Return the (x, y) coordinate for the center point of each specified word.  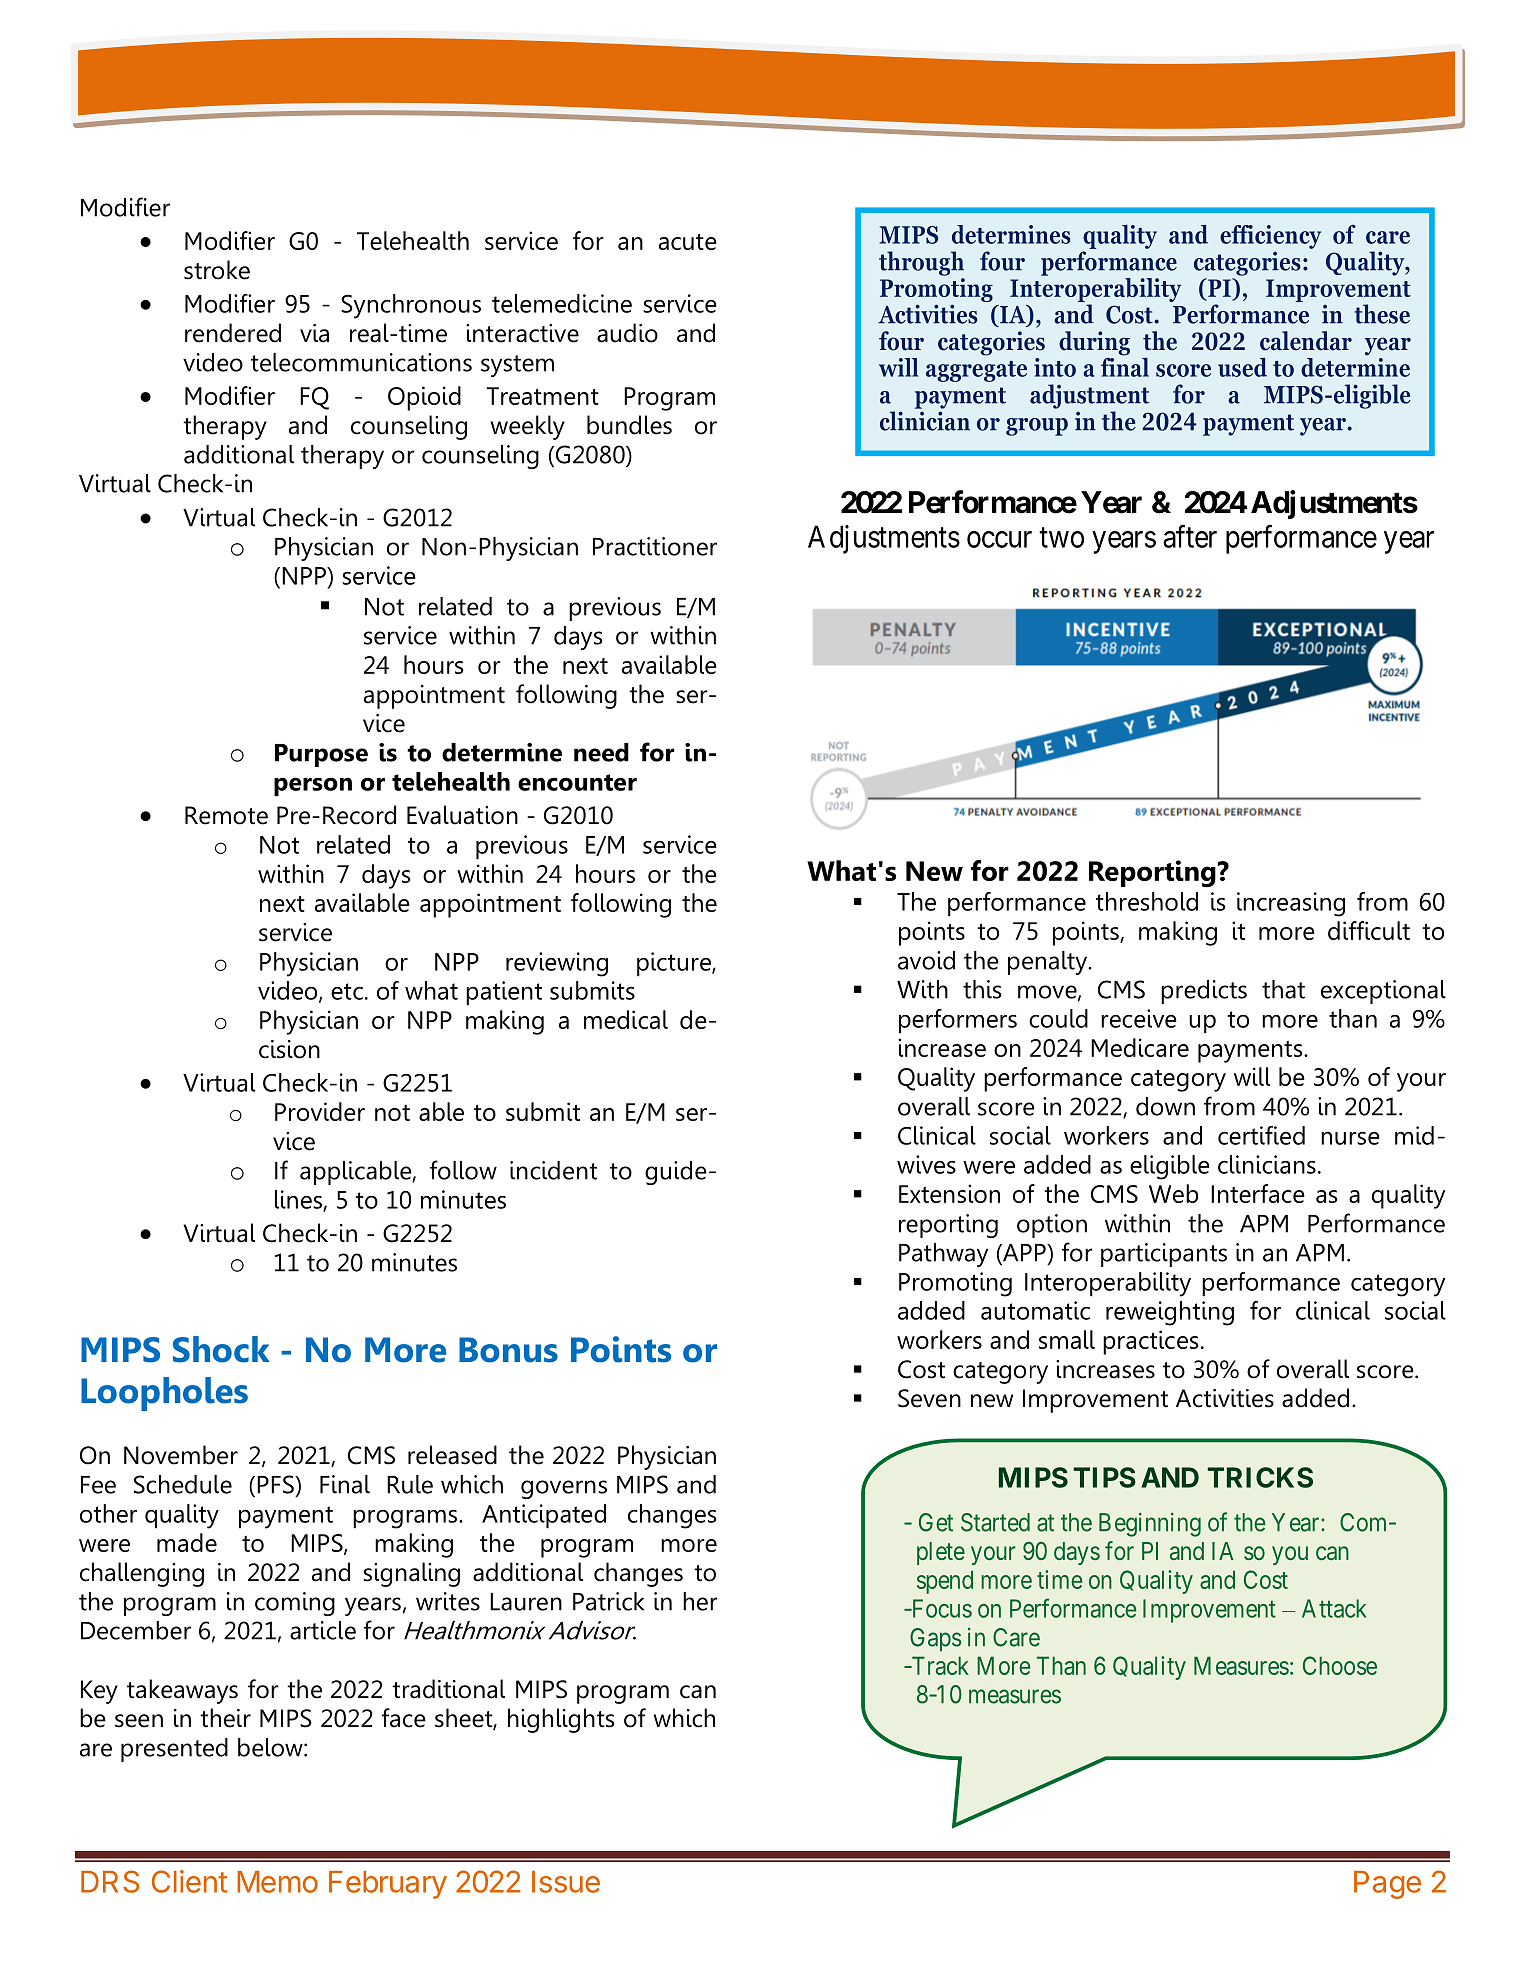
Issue (566, 1882)
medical (626, 1019)
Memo (277, 1882)
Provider (320, 1111)
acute (688, 242)
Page (1387, 1885)
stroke (217, 270)
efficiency (1270, 237)
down (1165, 1106)
